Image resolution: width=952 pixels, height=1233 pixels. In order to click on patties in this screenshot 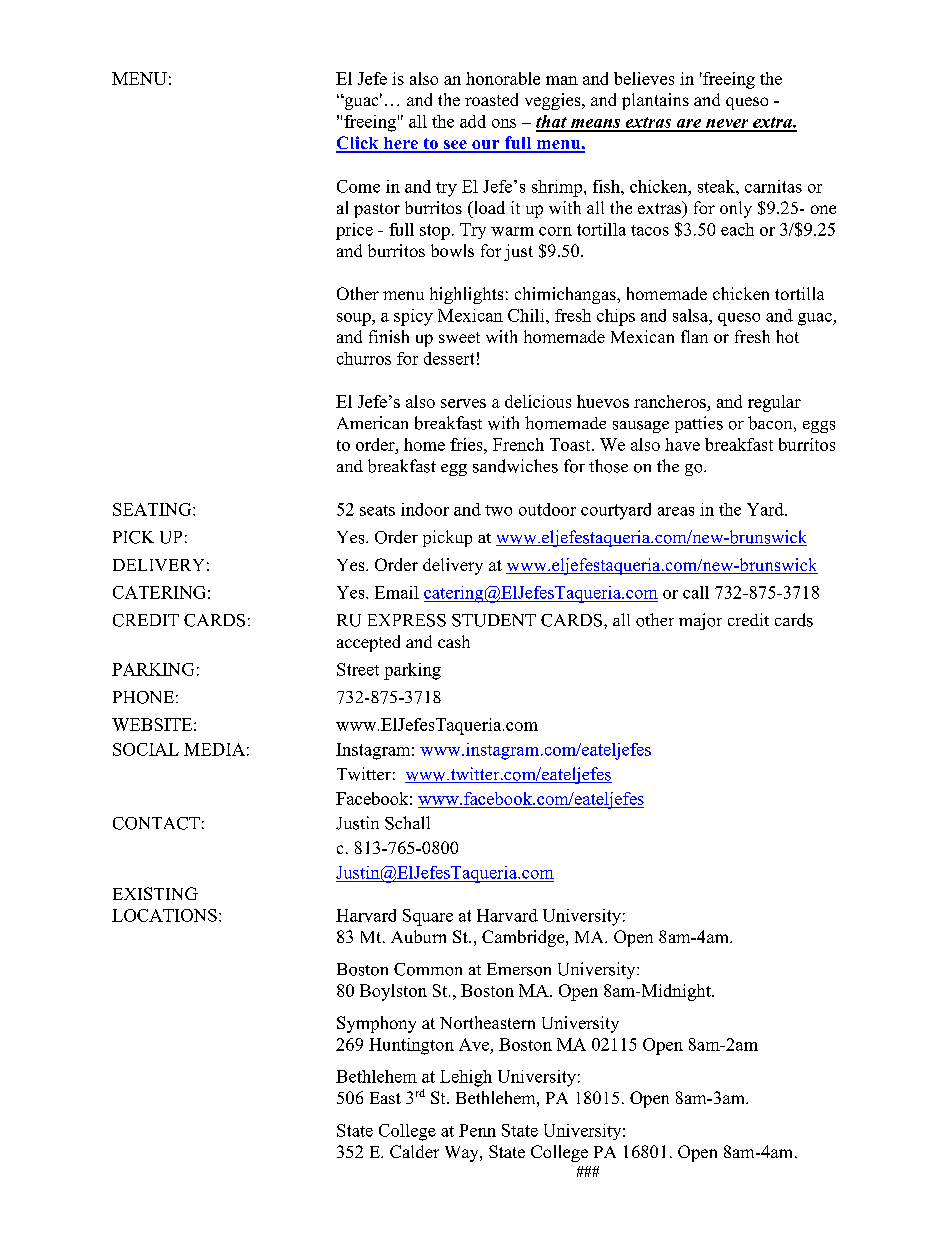, I will do `click(699, 424)`.
